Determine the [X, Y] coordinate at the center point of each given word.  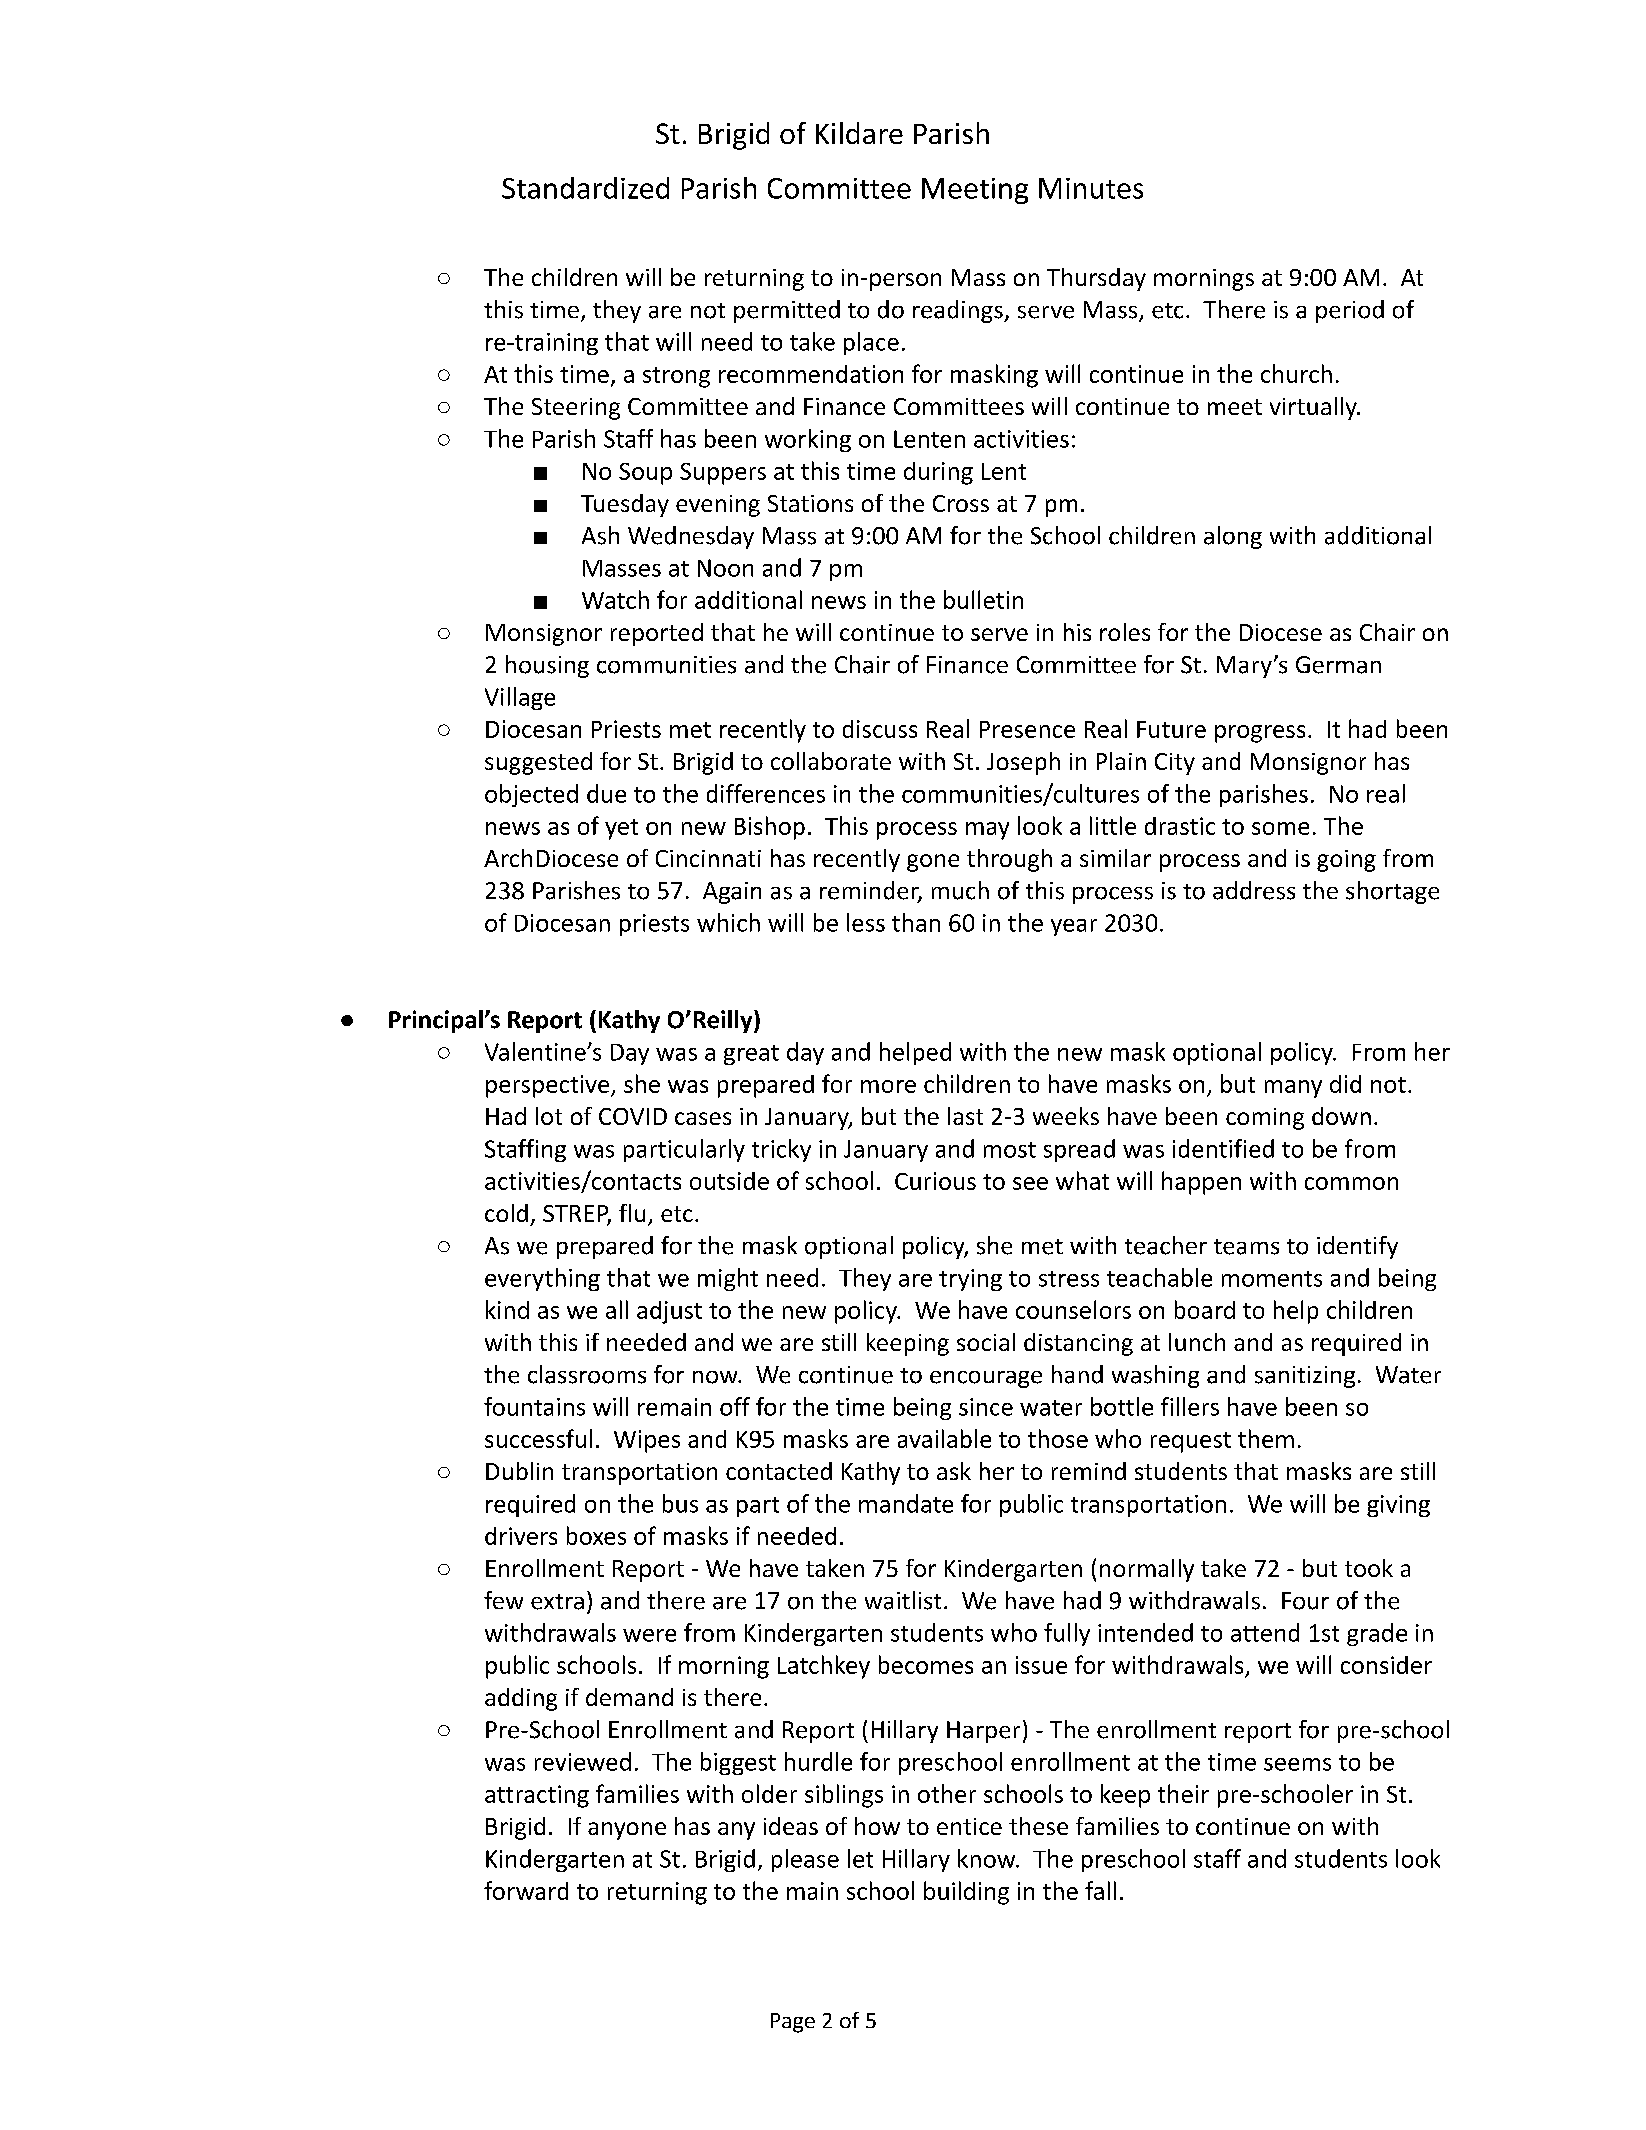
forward [526, 1890]
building [966, 1893]
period [1350, 311]
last [965, 1116]
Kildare [859, 133]
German [1338, 665]
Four [1305, 1601]
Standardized [585, 188]
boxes [596, 1535]
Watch [615, 599]
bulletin [983, 599]
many [1293, 1089]
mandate [906, 1503]
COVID [633, 1116]
